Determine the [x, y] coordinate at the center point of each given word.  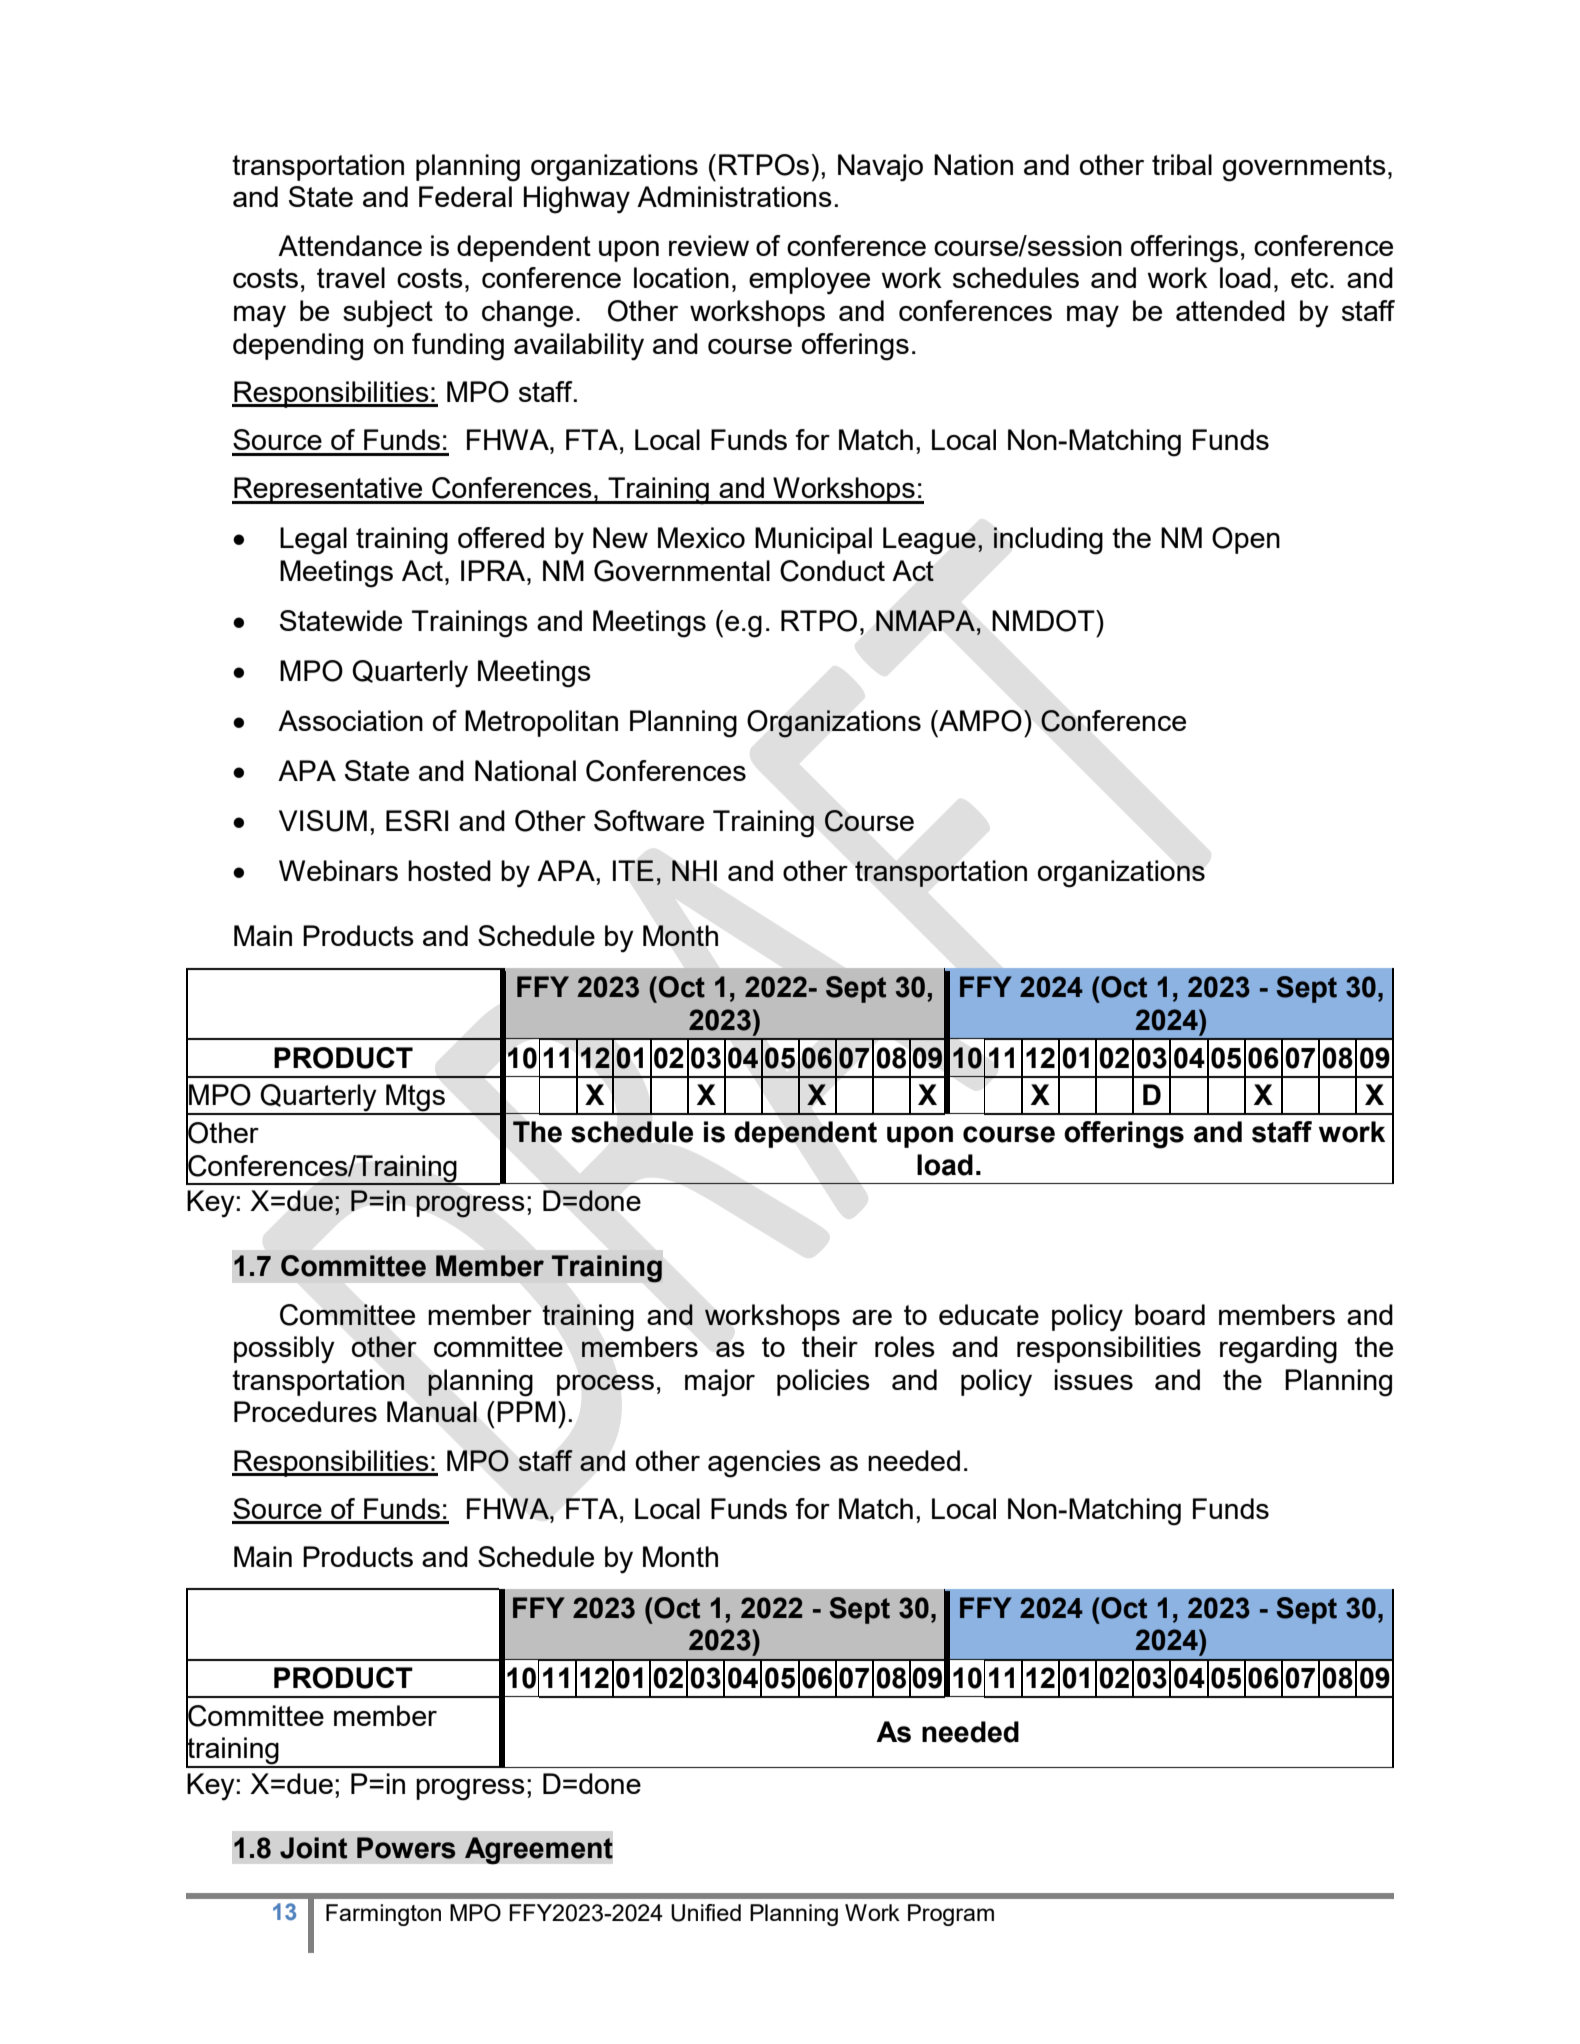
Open [1246, 540]
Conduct [832, 571]
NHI [694, 870]
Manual [432, 1411]
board [1170, 1314]
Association [350, 720]
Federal [465, 196]
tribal [1182, 164]
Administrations [734, 196]
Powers [406, 1848]
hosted [449, 870]
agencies [764, 1464]
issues [1093, 1379]
